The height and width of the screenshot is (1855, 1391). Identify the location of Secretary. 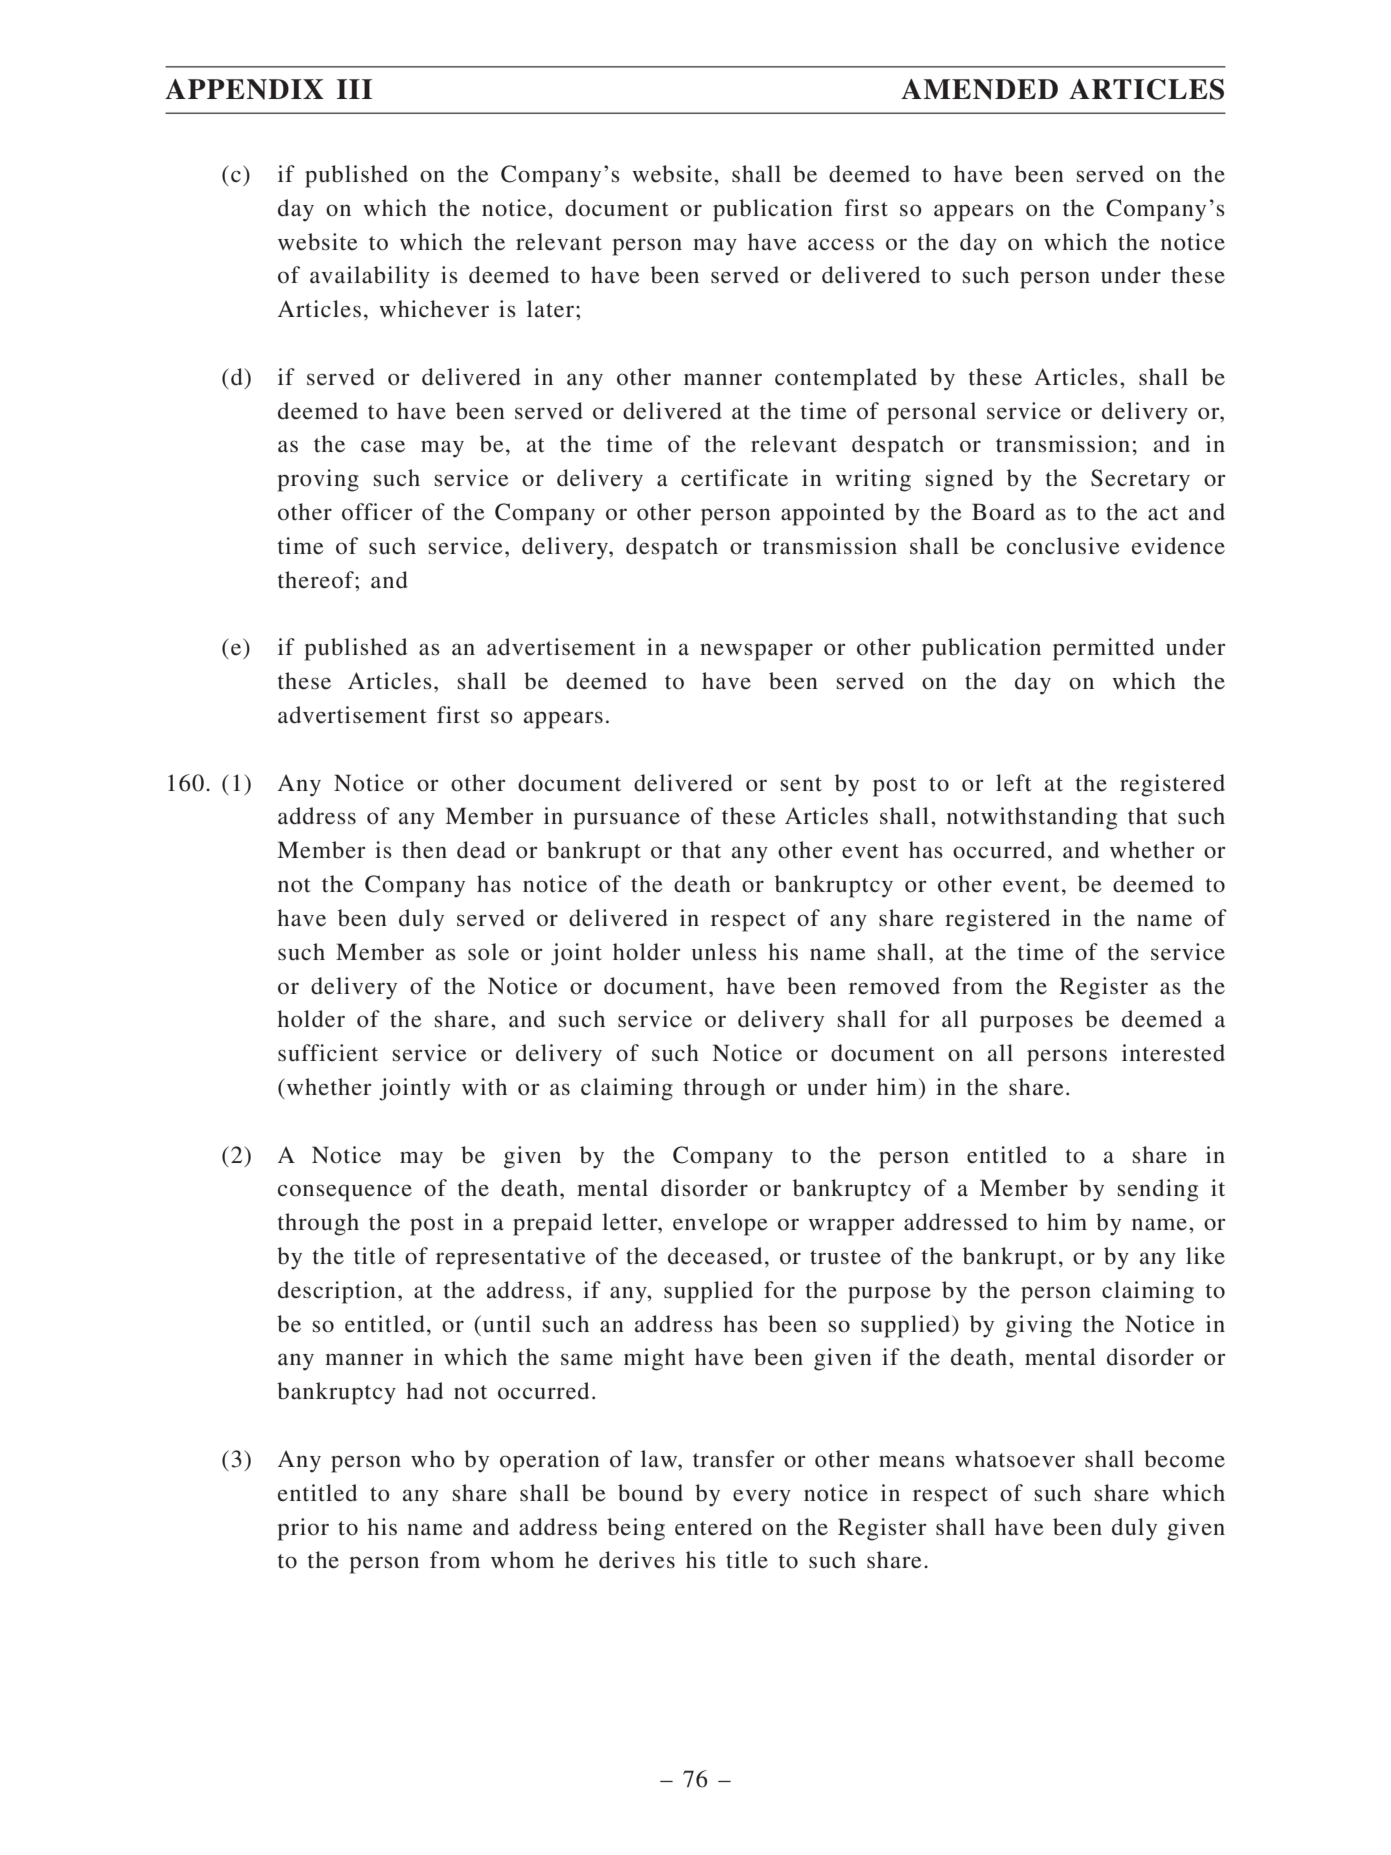
(1140, 480).
